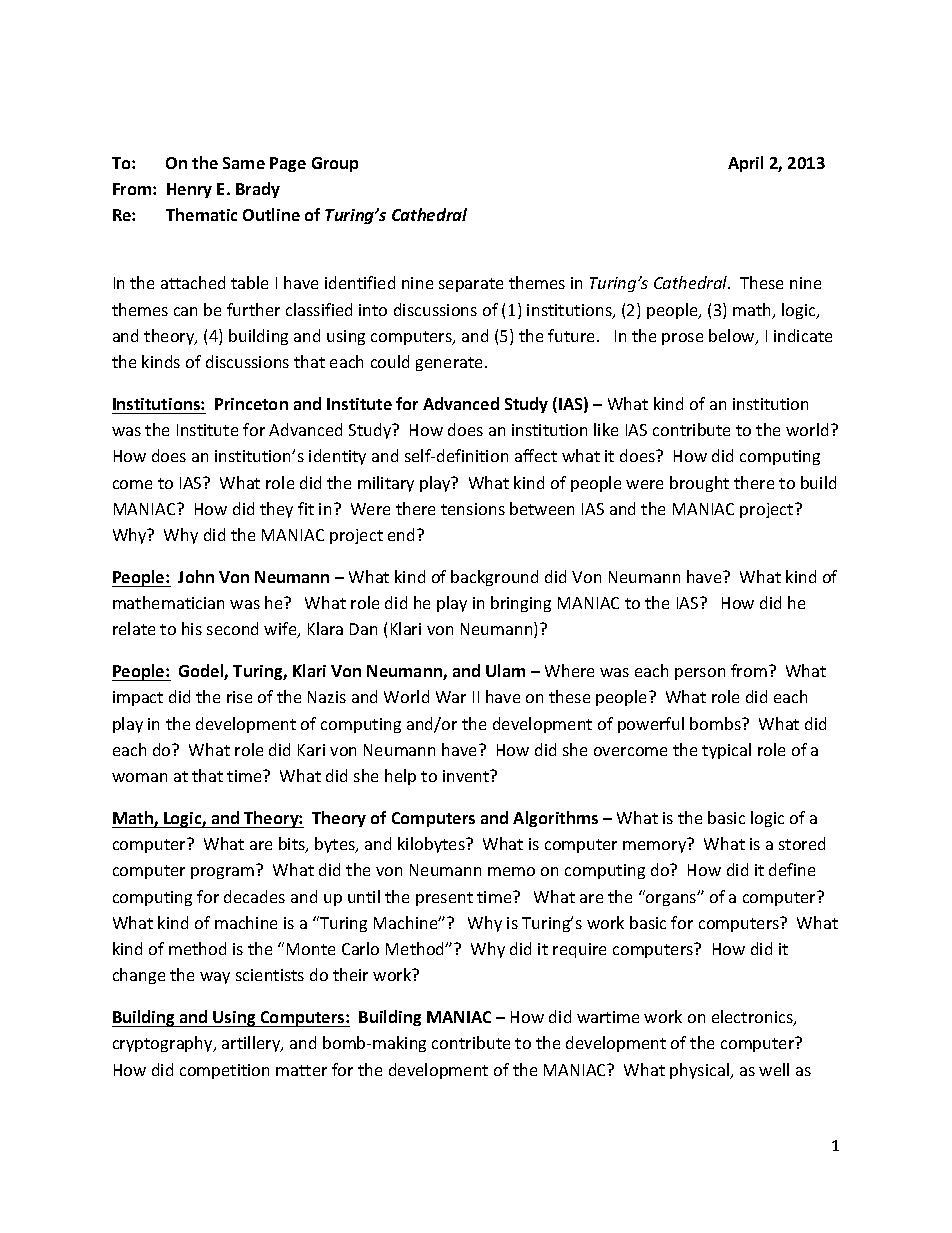 This image has width=952, height=1233. Describe the element at coordinates (252, 1044) in the image. I see `artillery` at that location.
